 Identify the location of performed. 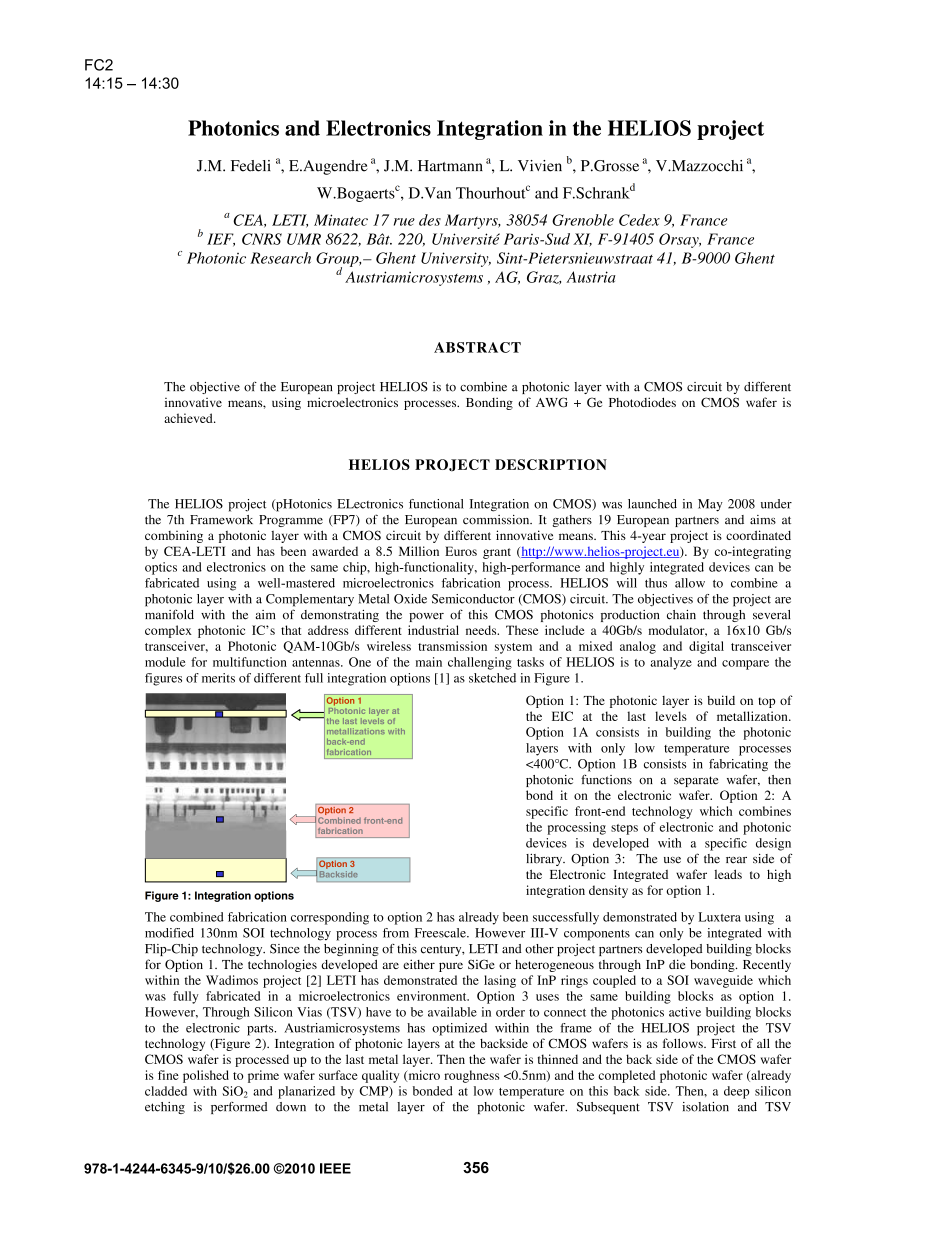
(239, 1108).
